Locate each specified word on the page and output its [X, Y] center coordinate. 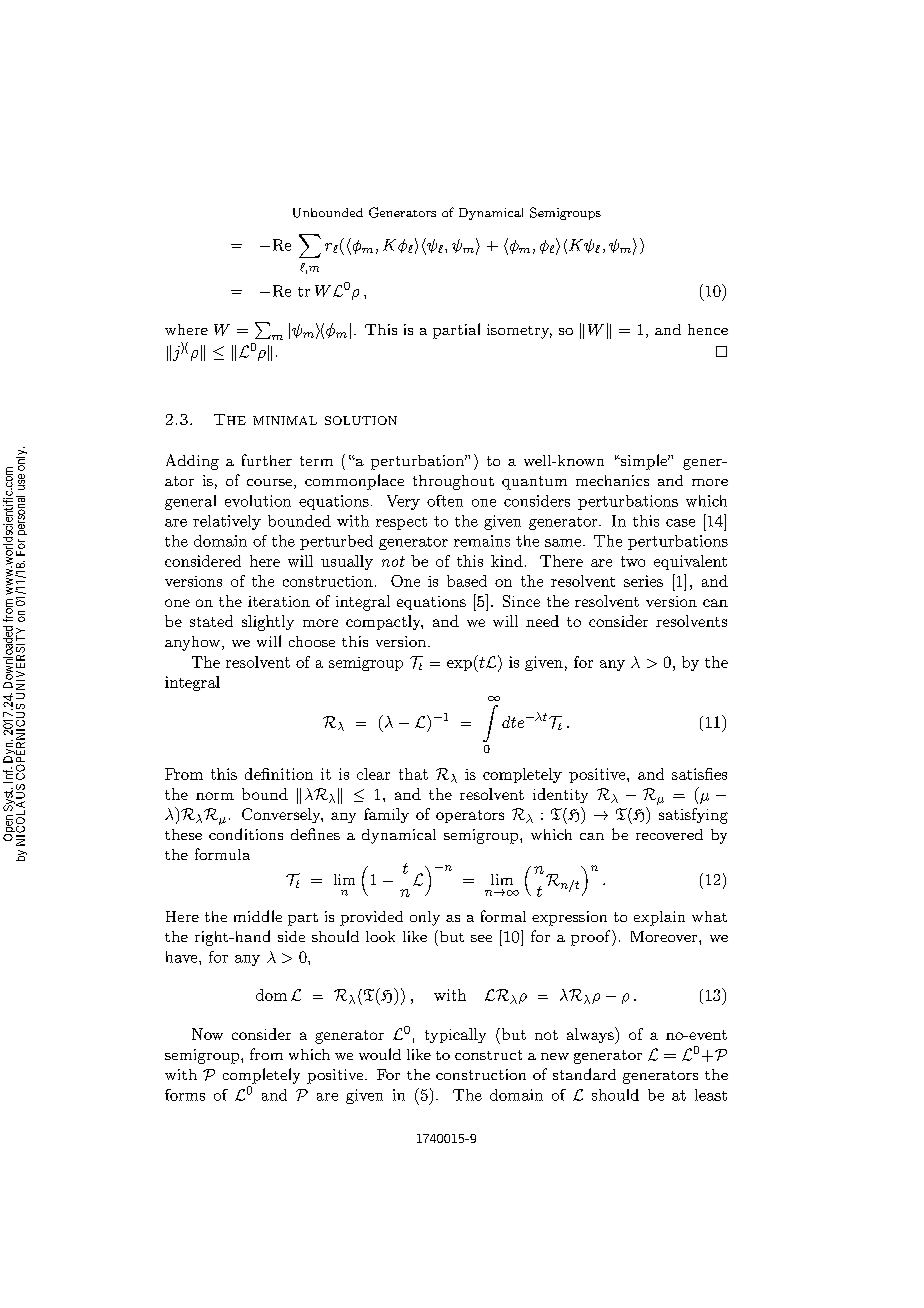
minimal [285, 420]
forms [185, 1095]
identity [560, 795]
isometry [519, 331]
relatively [227, 522]
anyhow [194, 643]
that [413, 774]
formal [503, 916]
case [680, 523]
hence [708, 329]
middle [258, 916]
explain [659, 918]
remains [482, 541]
